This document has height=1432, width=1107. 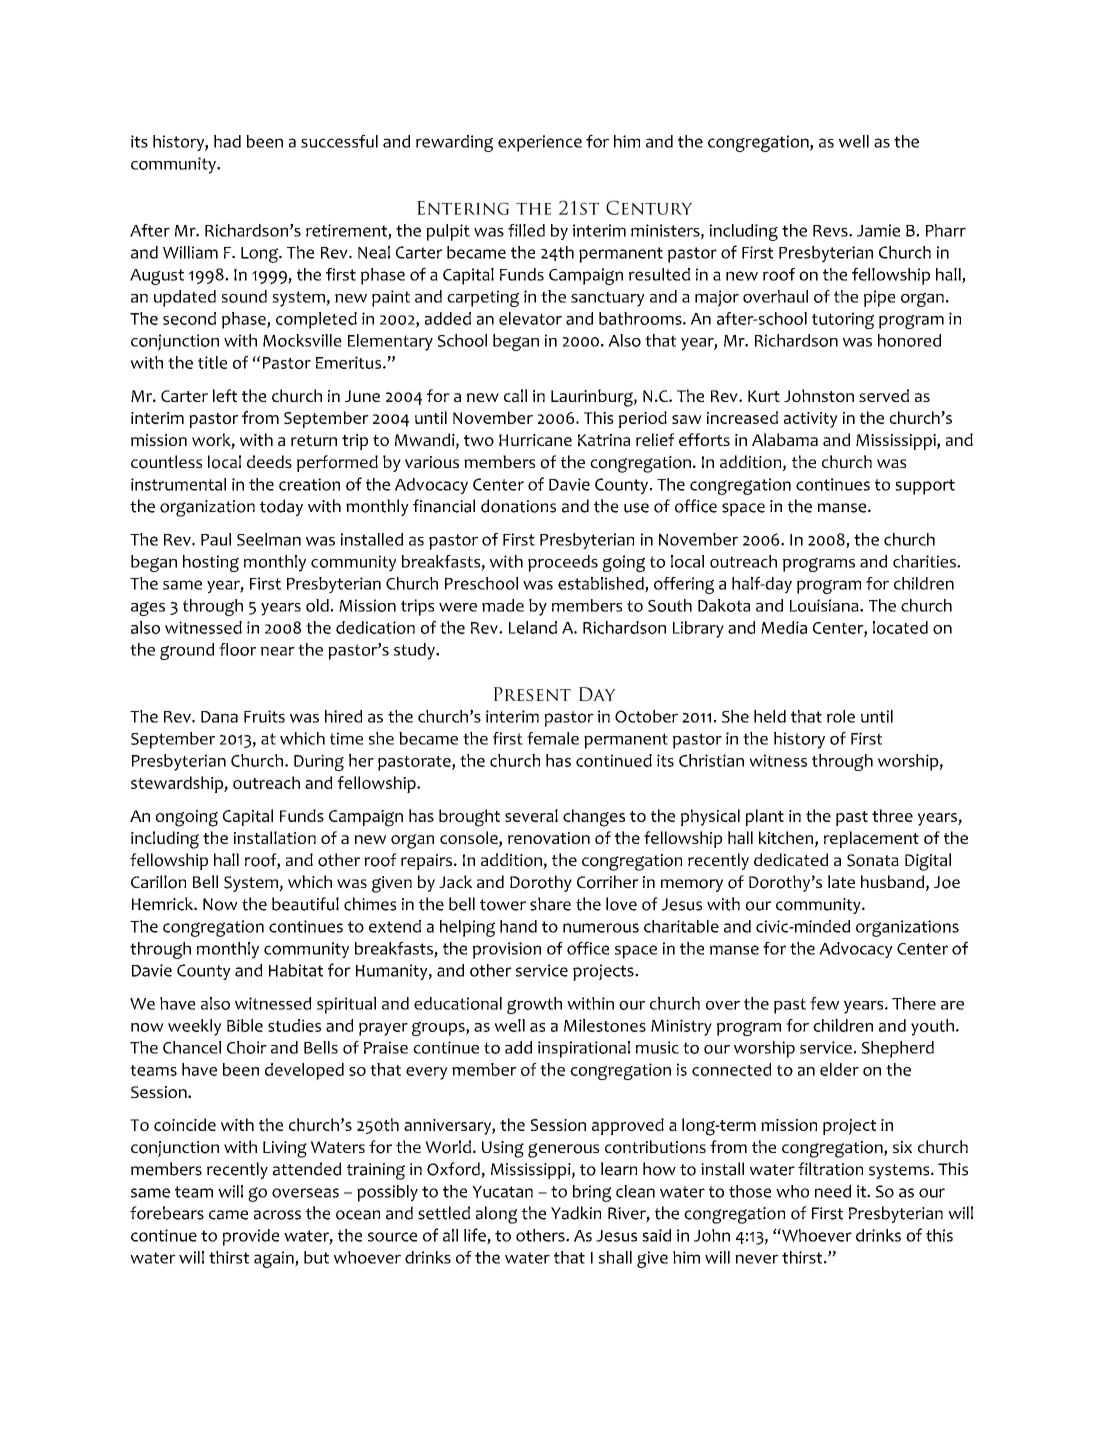 What do you see at coordinates (553, 738) in the document?
I see `female` at bounding box center [553, 738].
